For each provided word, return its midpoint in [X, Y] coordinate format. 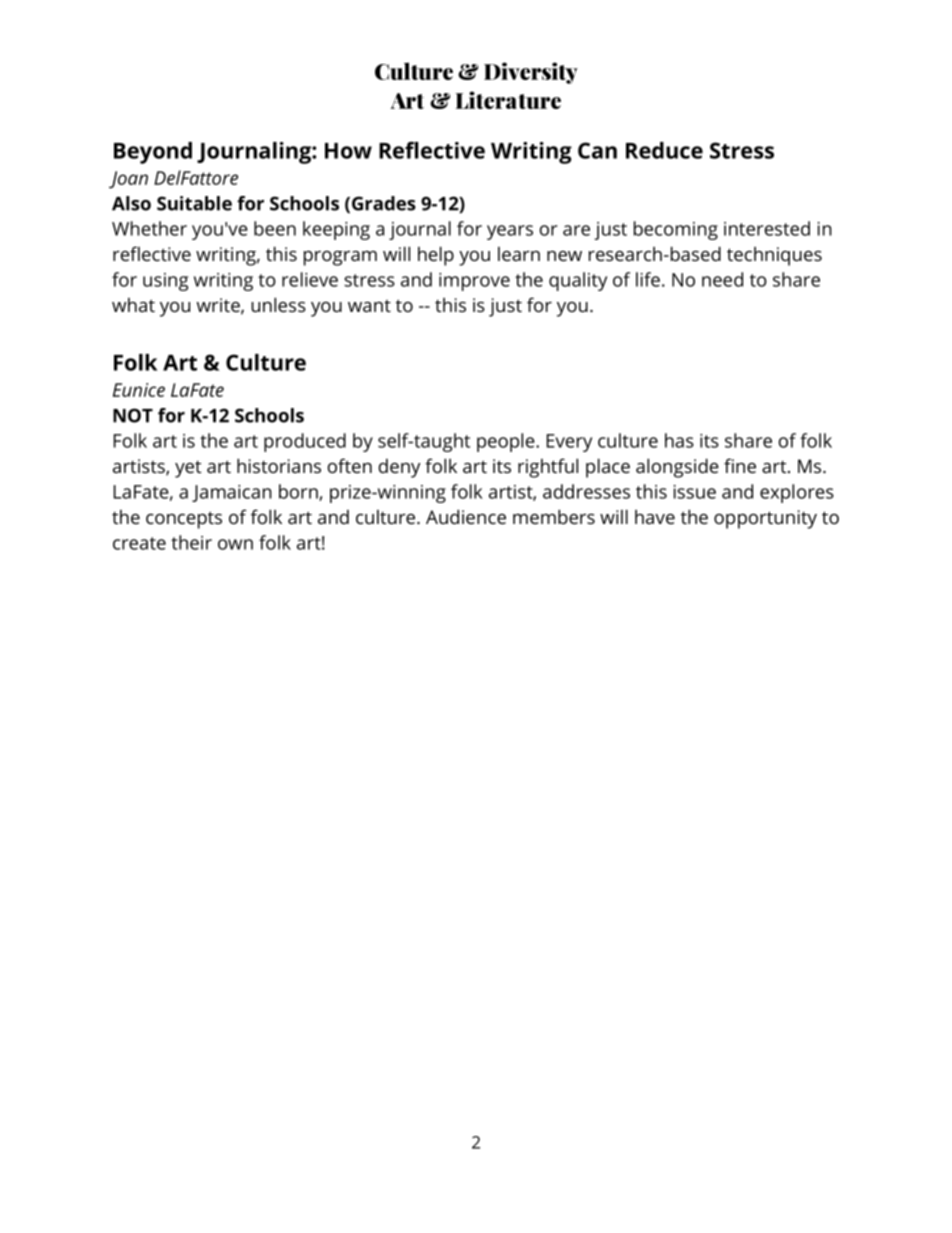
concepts [184, 520]
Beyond [153, 153]
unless [278, 304]
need [722, 279]
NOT [133, 415]
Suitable [194, 203]
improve [474, 282]
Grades [384, 203]
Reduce [664, 150]
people [507, 442]
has [679, 440]
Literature [508, 100]
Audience [466, 516]
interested [767, 228]
